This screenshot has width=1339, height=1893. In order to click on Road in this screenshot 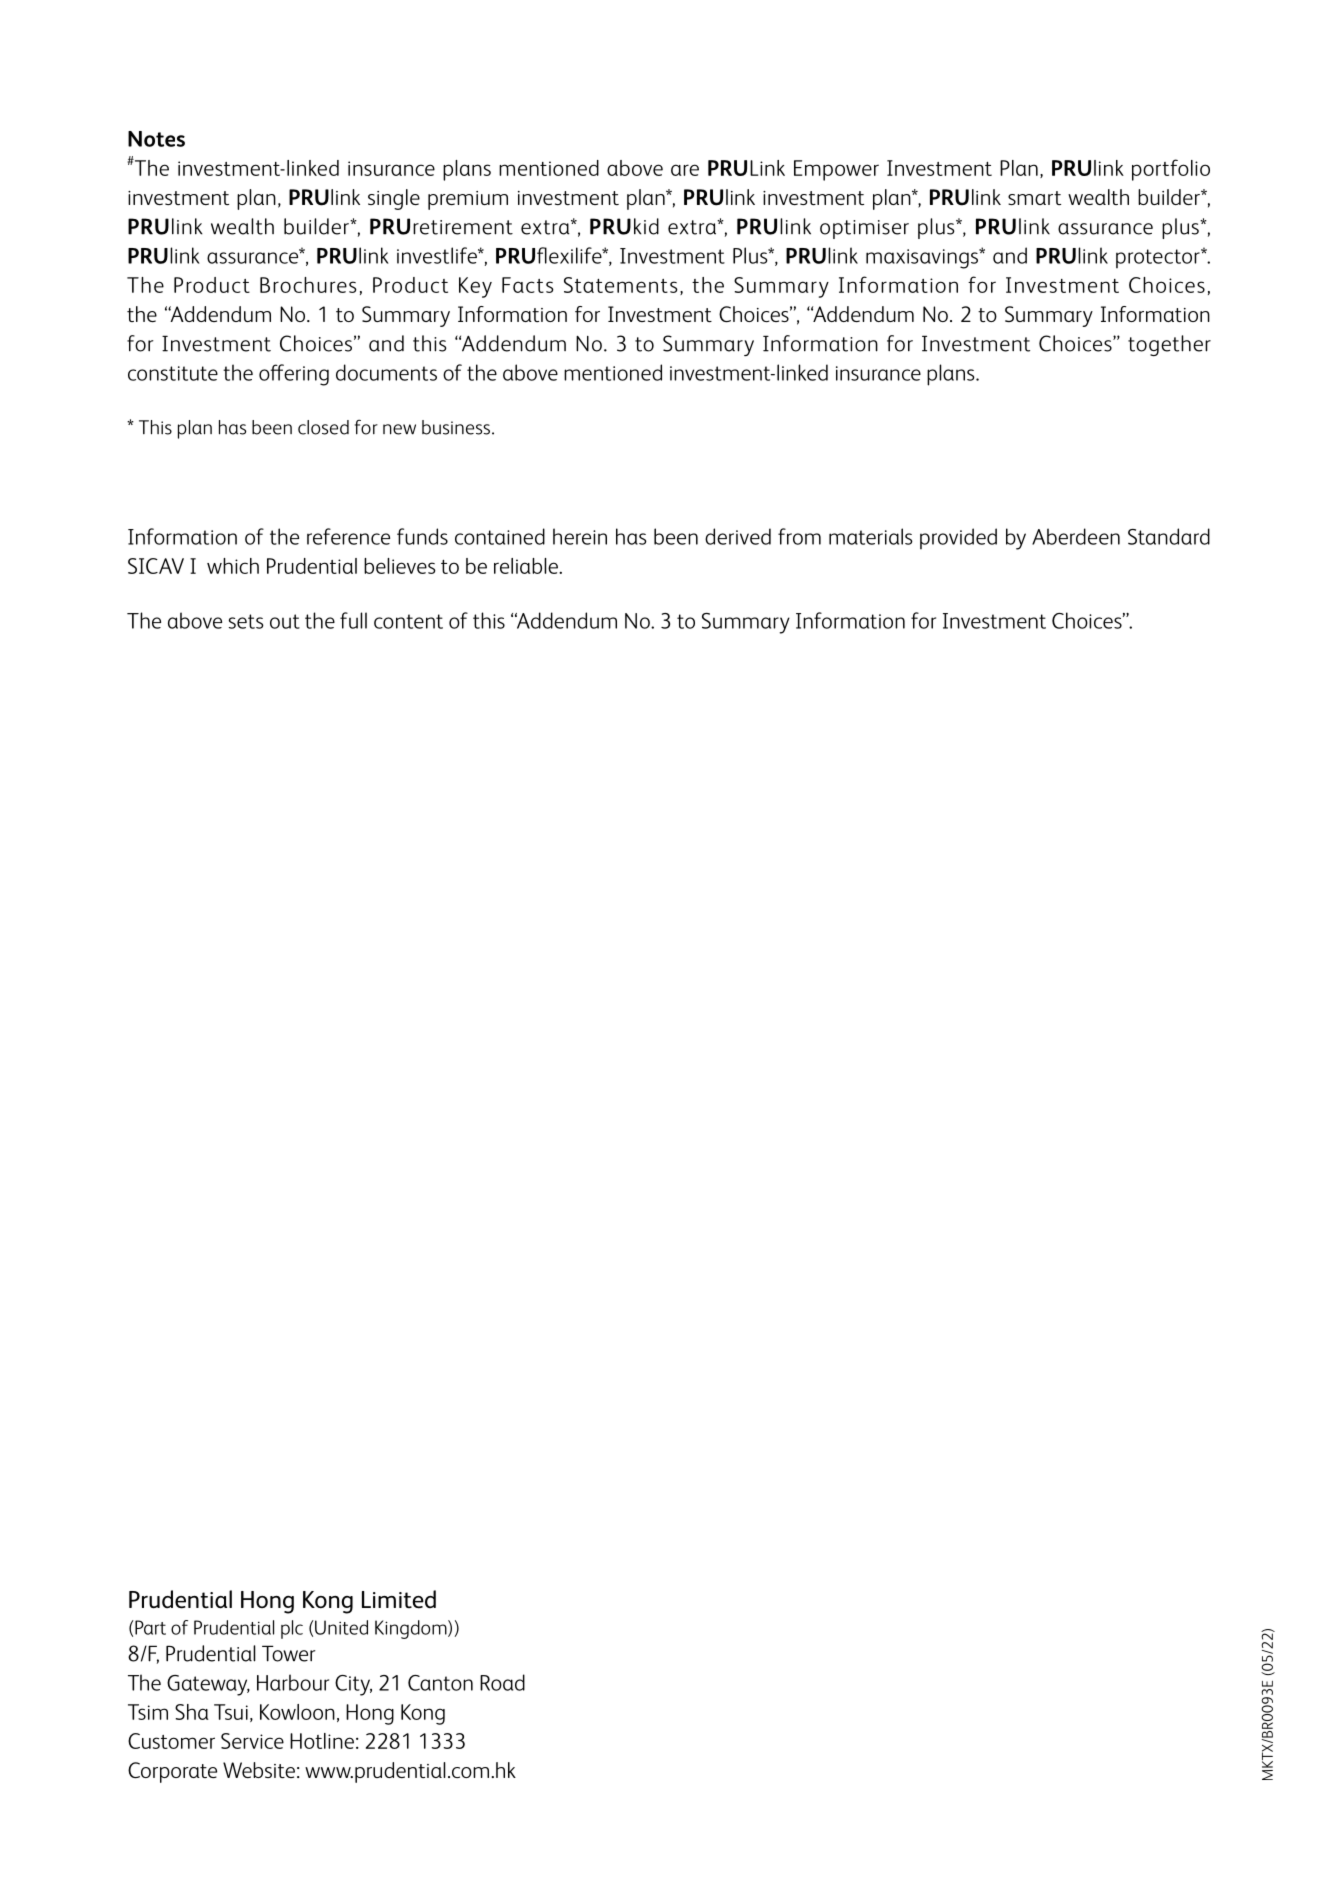, I will do `click(502, 1682)`.
